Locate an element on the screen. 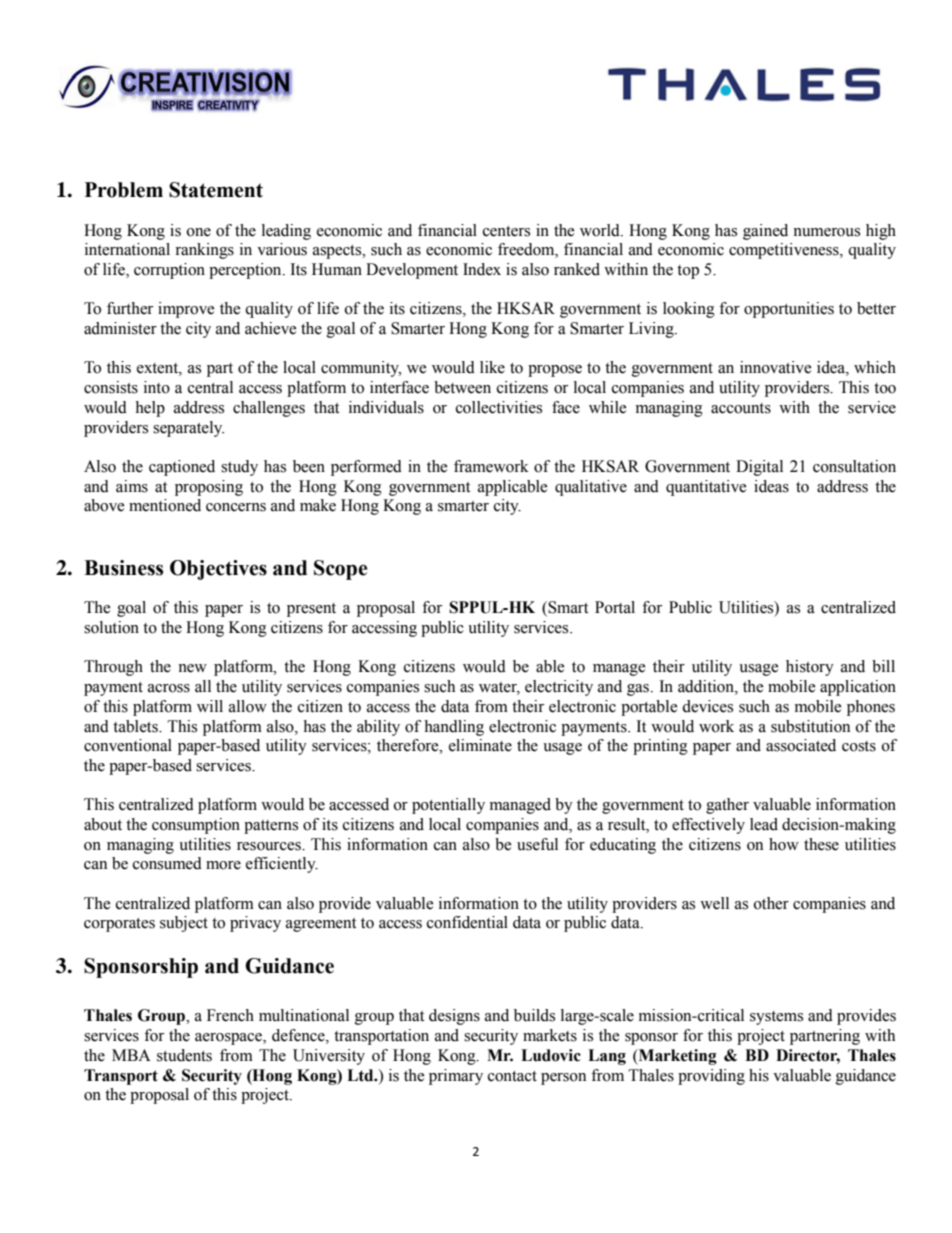  systems is located at coordinates (776, 1018).
